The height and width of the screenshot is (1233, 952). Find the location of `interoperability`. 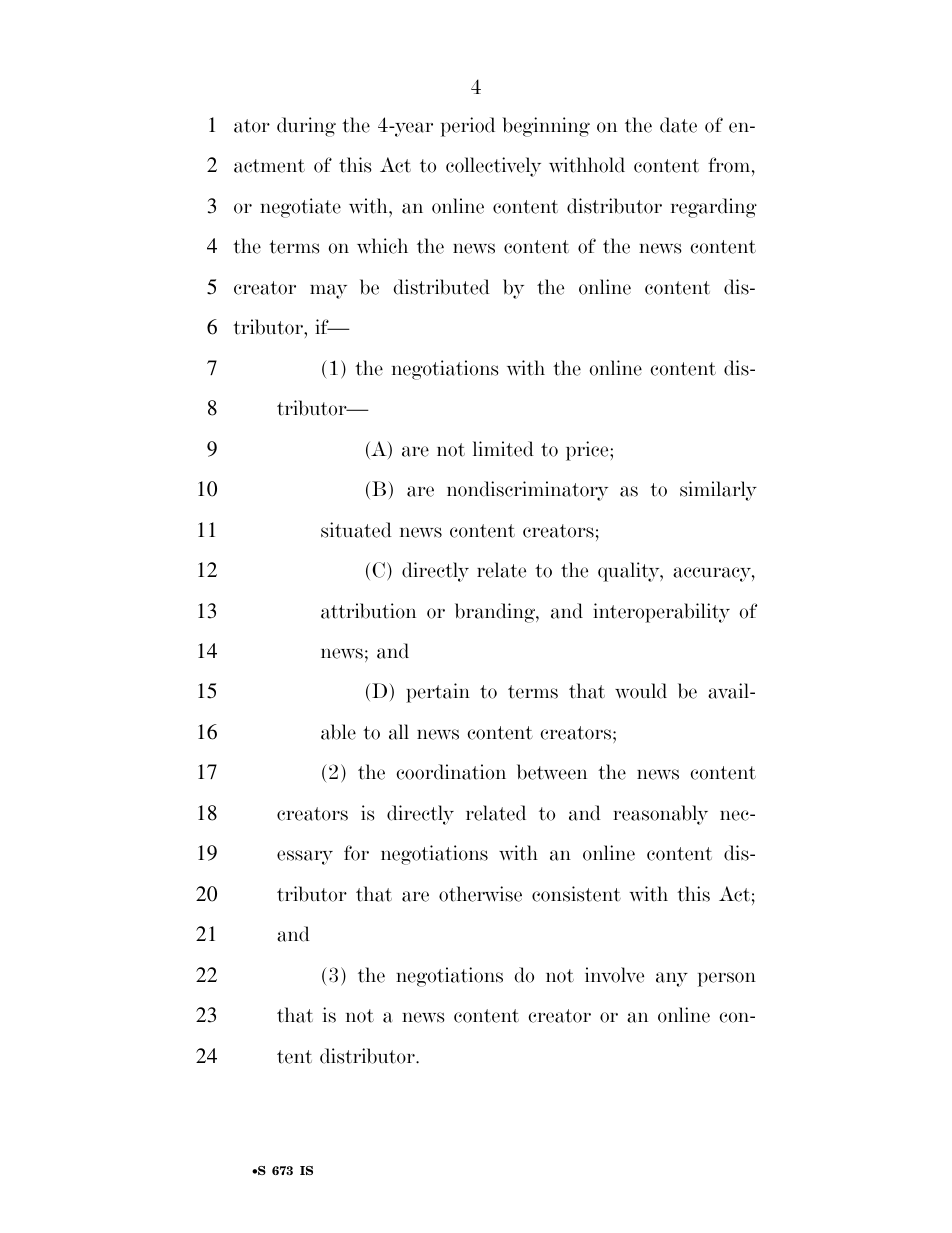

interoperability is located at coordinates (661, 613).
